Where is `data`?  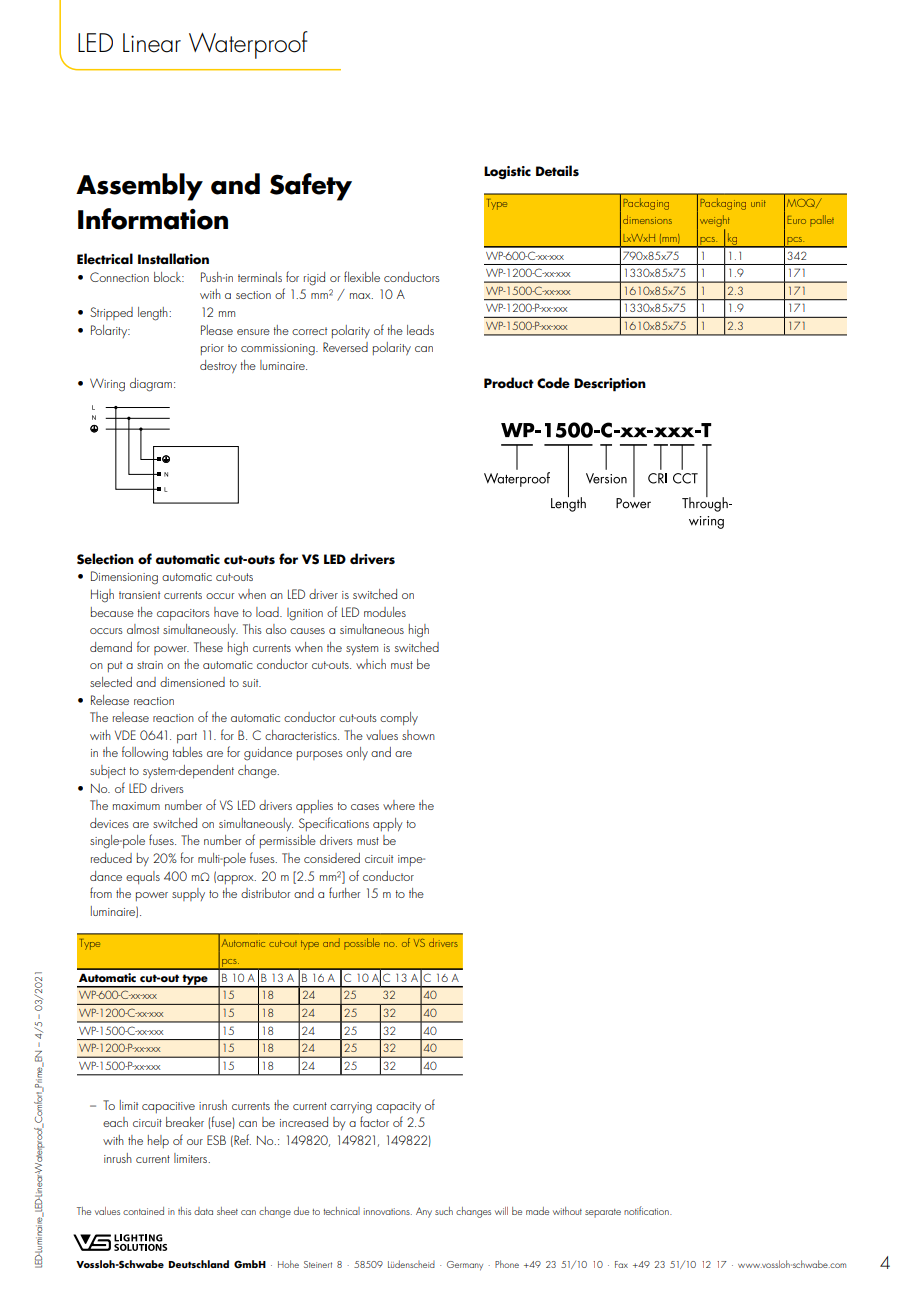
data is located at coordinates (203, 1211).
